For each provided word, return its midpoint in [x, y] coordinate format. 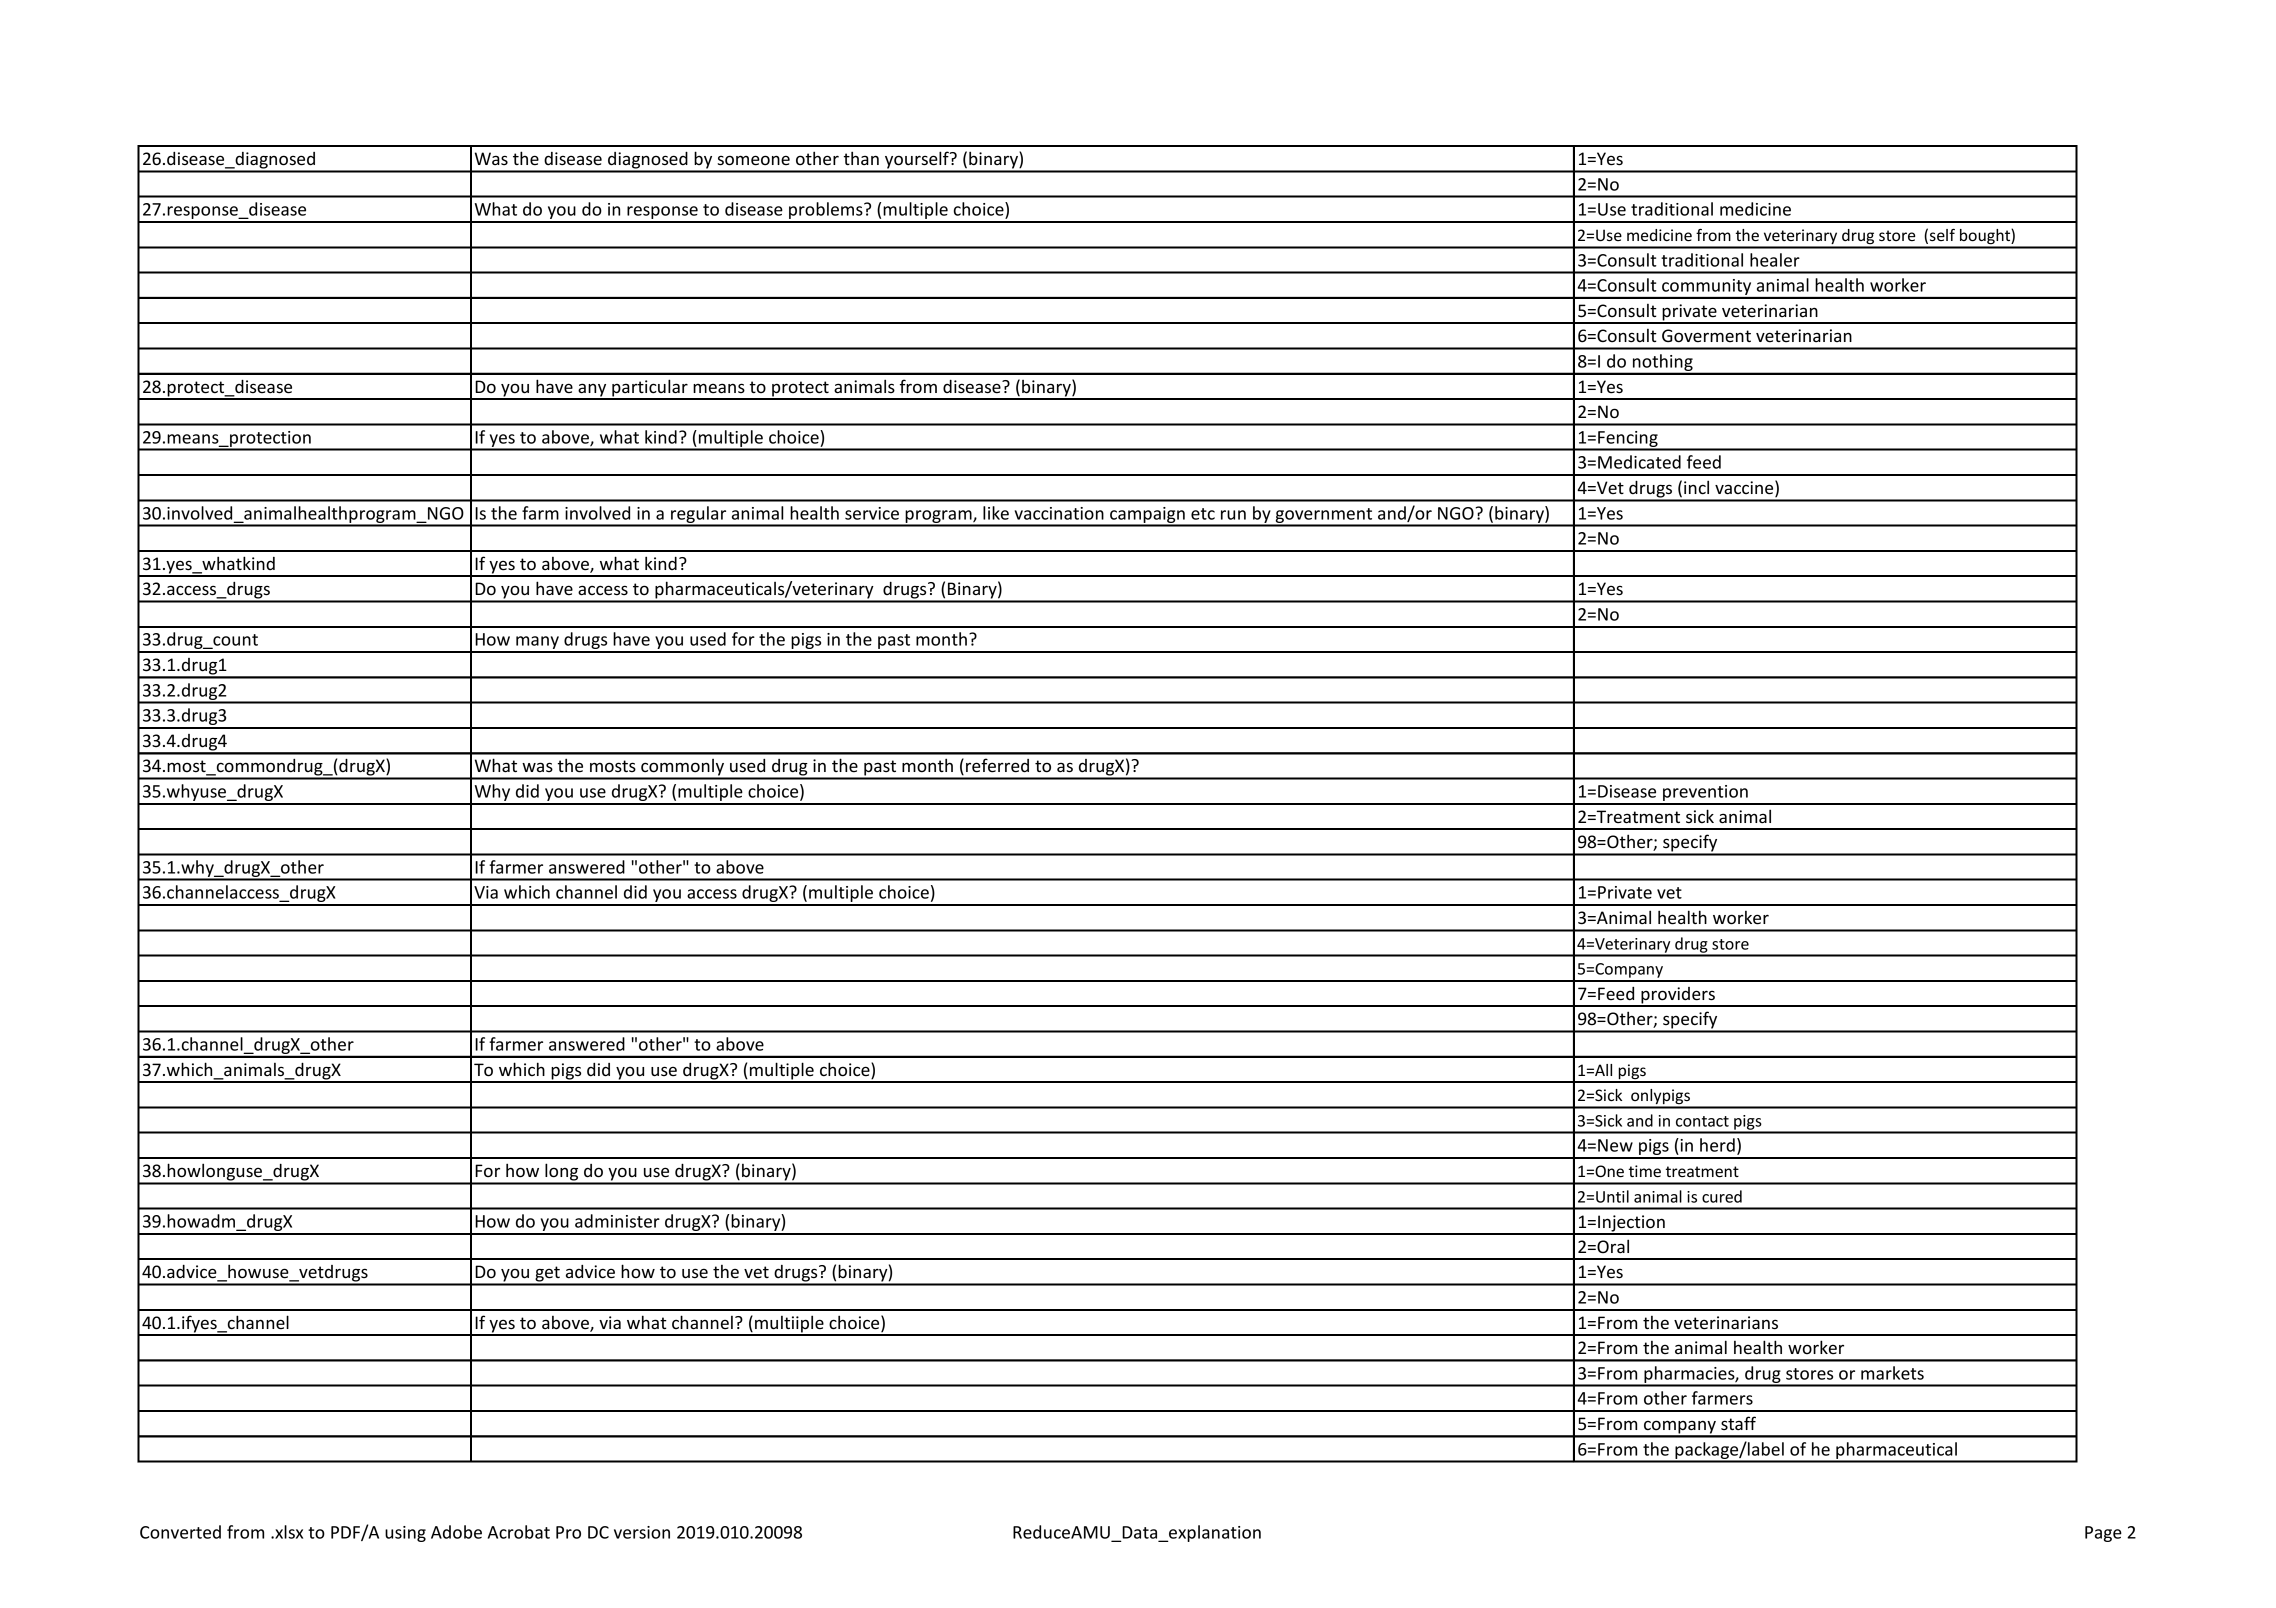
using [405, 1534]
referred [997, 765]
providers [1678, 996]
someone [753, 160]
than [861, 158]
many [537, 644]
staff [1738, 1423]
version [642, 1532]
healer [1775, 260]
